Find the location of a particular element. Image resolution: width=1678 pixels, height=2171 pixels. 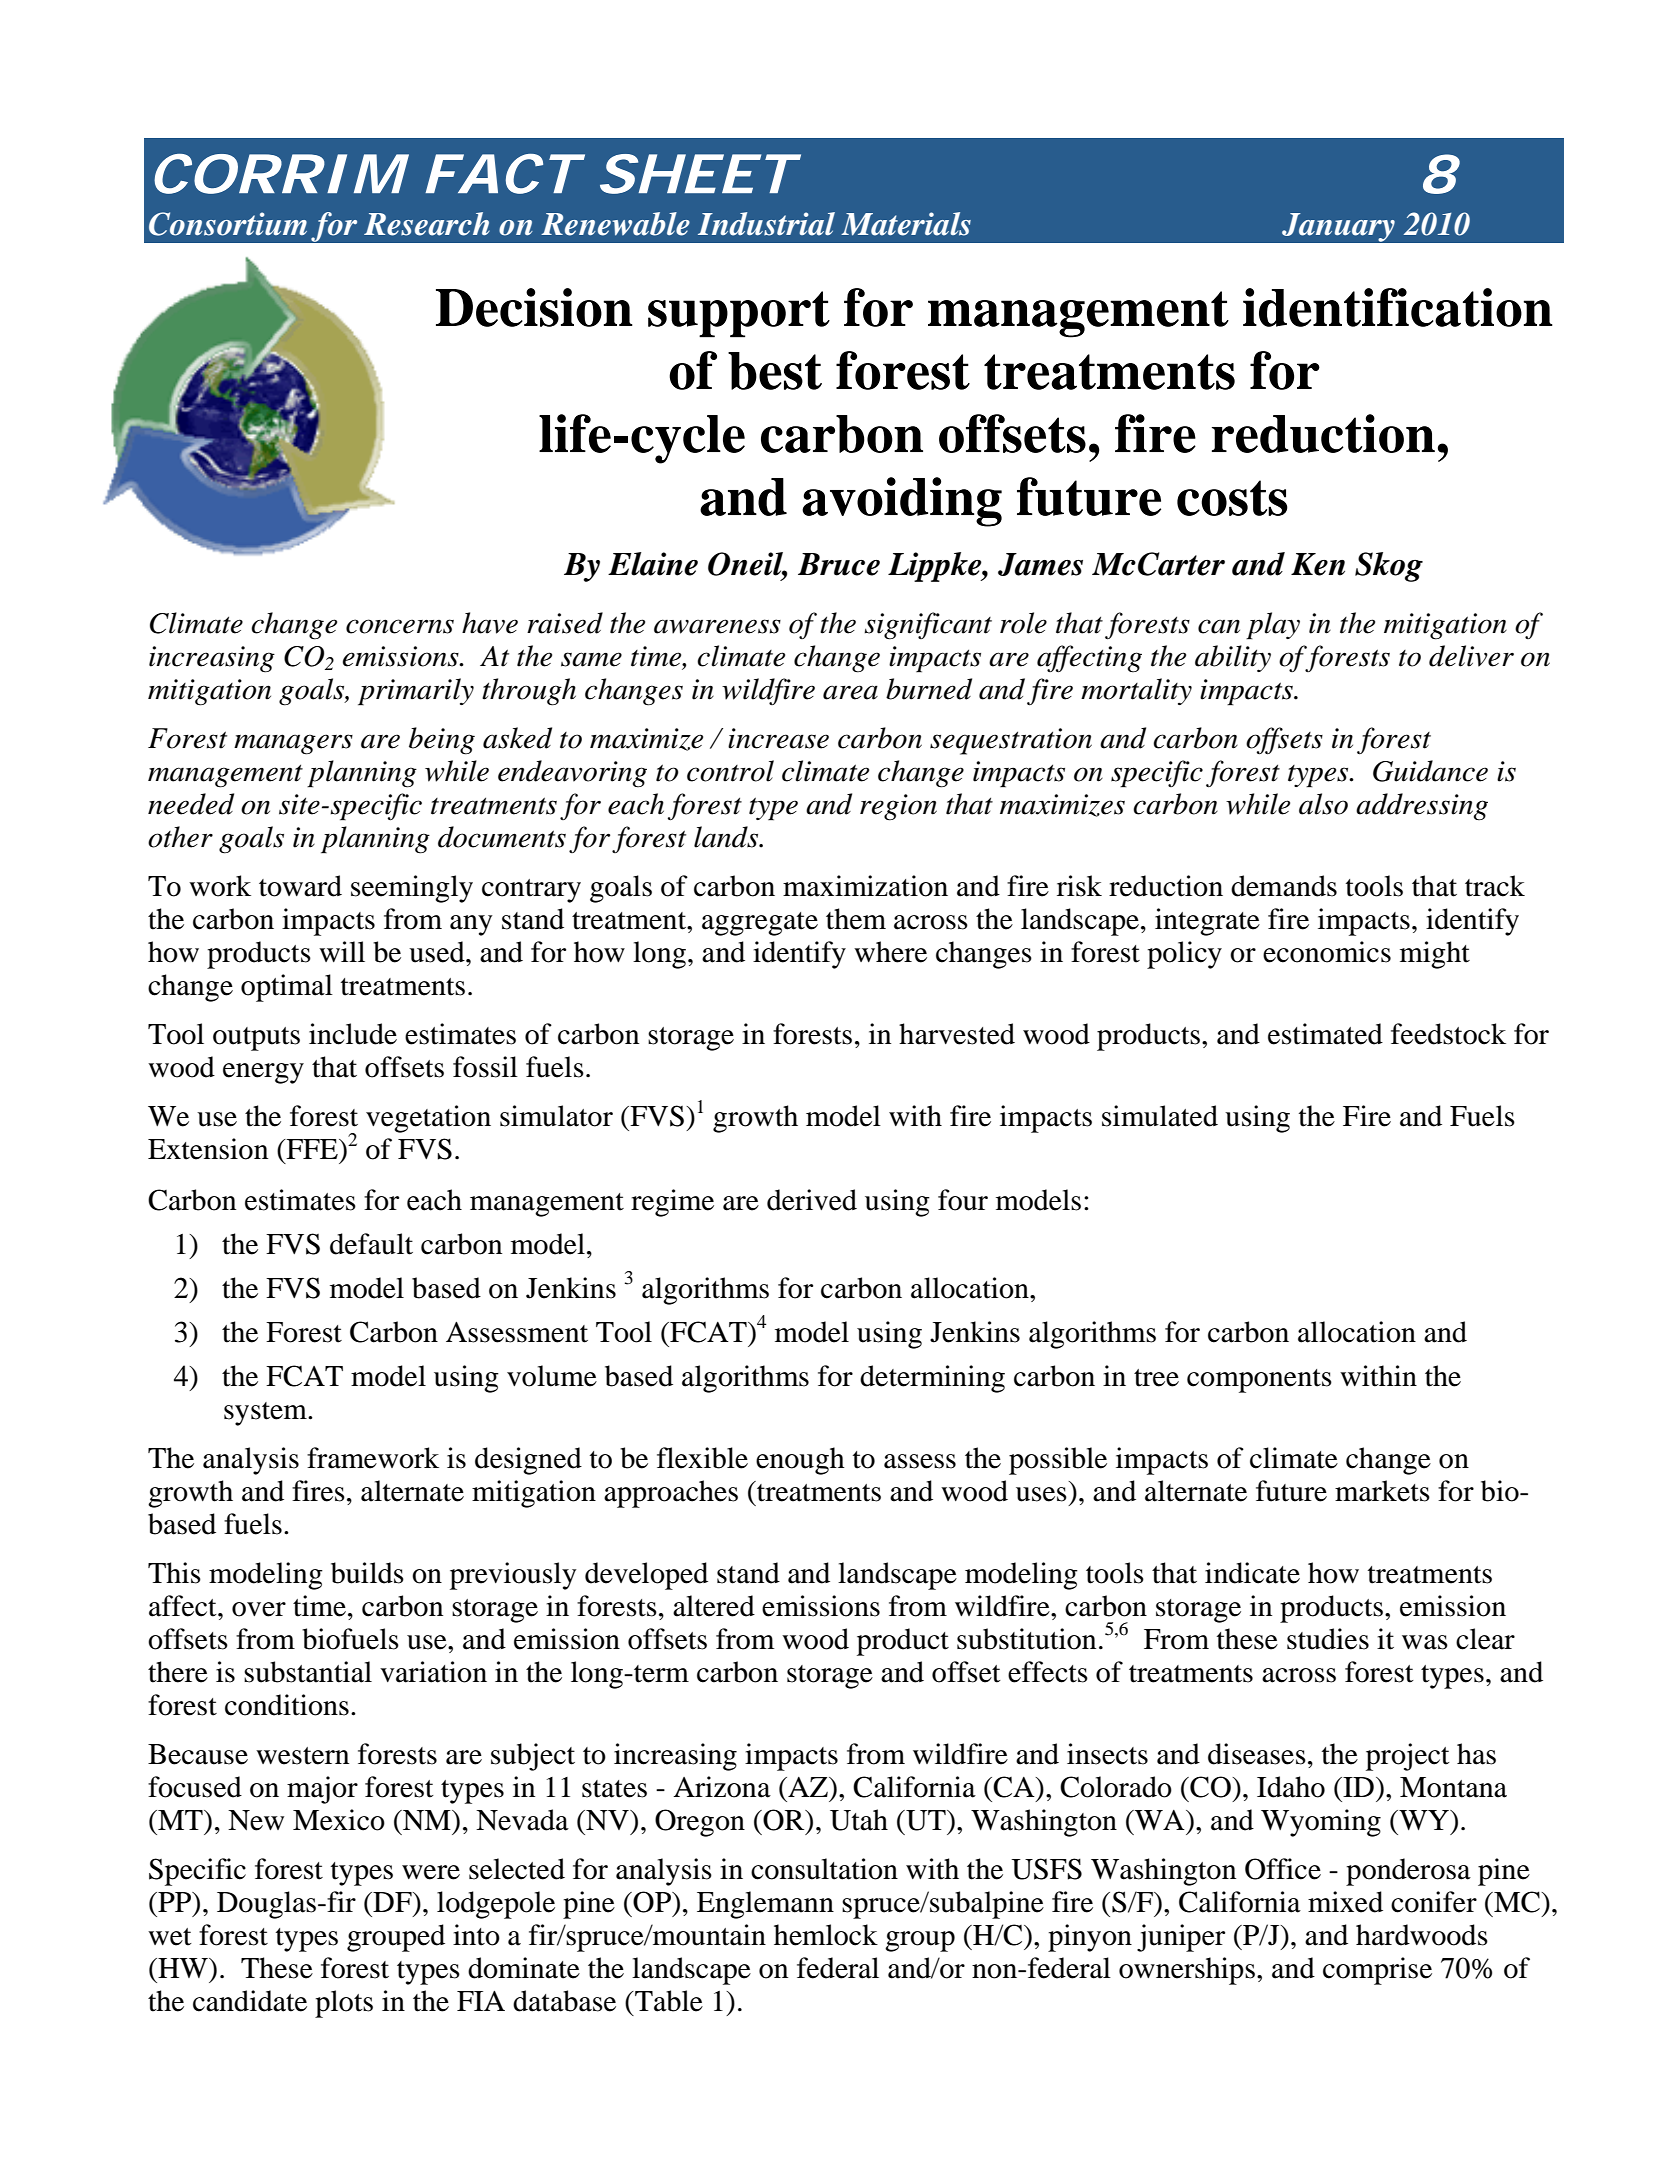

plots is located at coordinates (344, 2004).
